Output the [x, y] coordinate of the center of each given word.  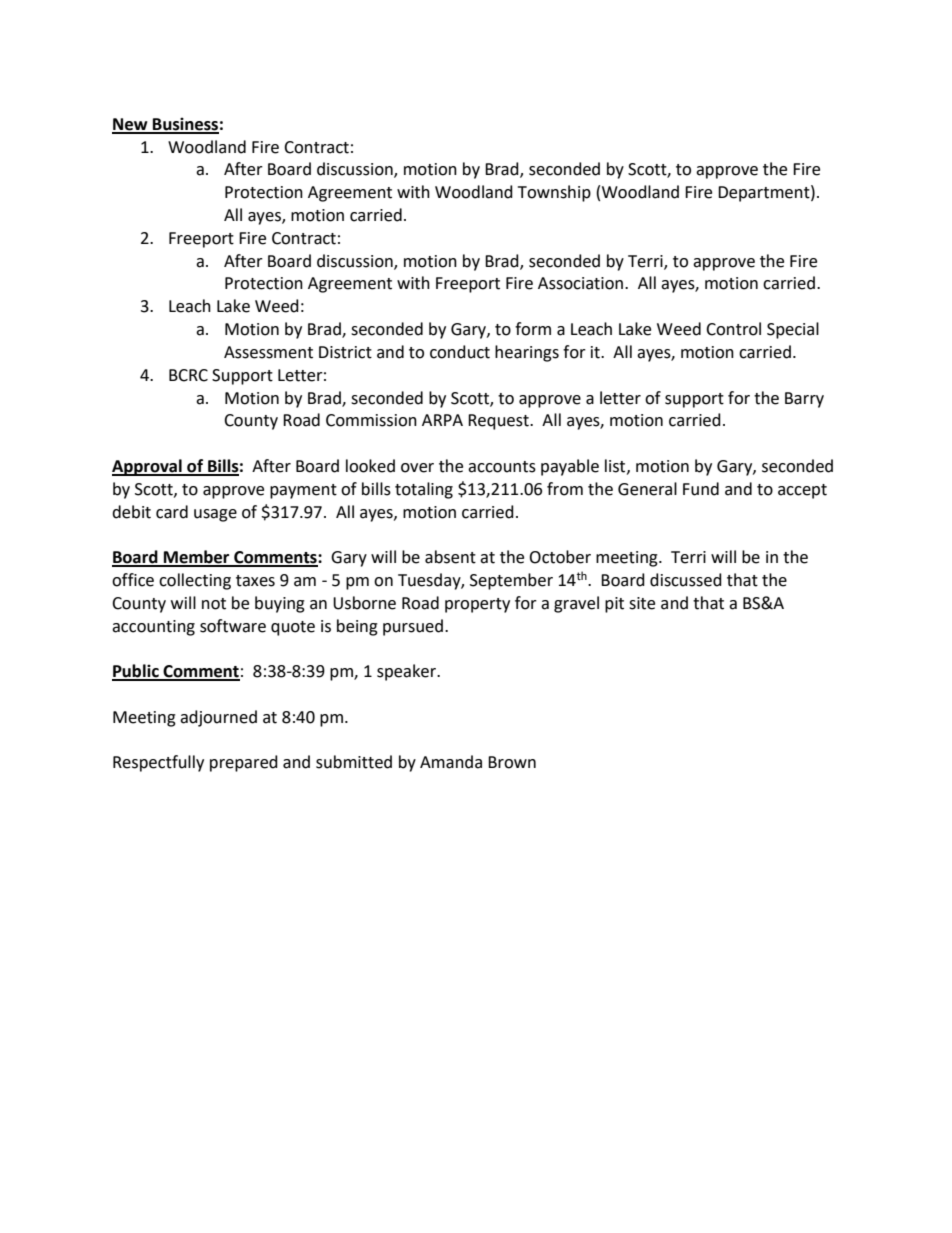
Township [554, 193]
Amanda [451, 762]
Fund [701, 489]
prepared [244, 763]
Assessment [268, 352]
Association [580, 283]
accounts [502, 467]
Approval [148, 467]
